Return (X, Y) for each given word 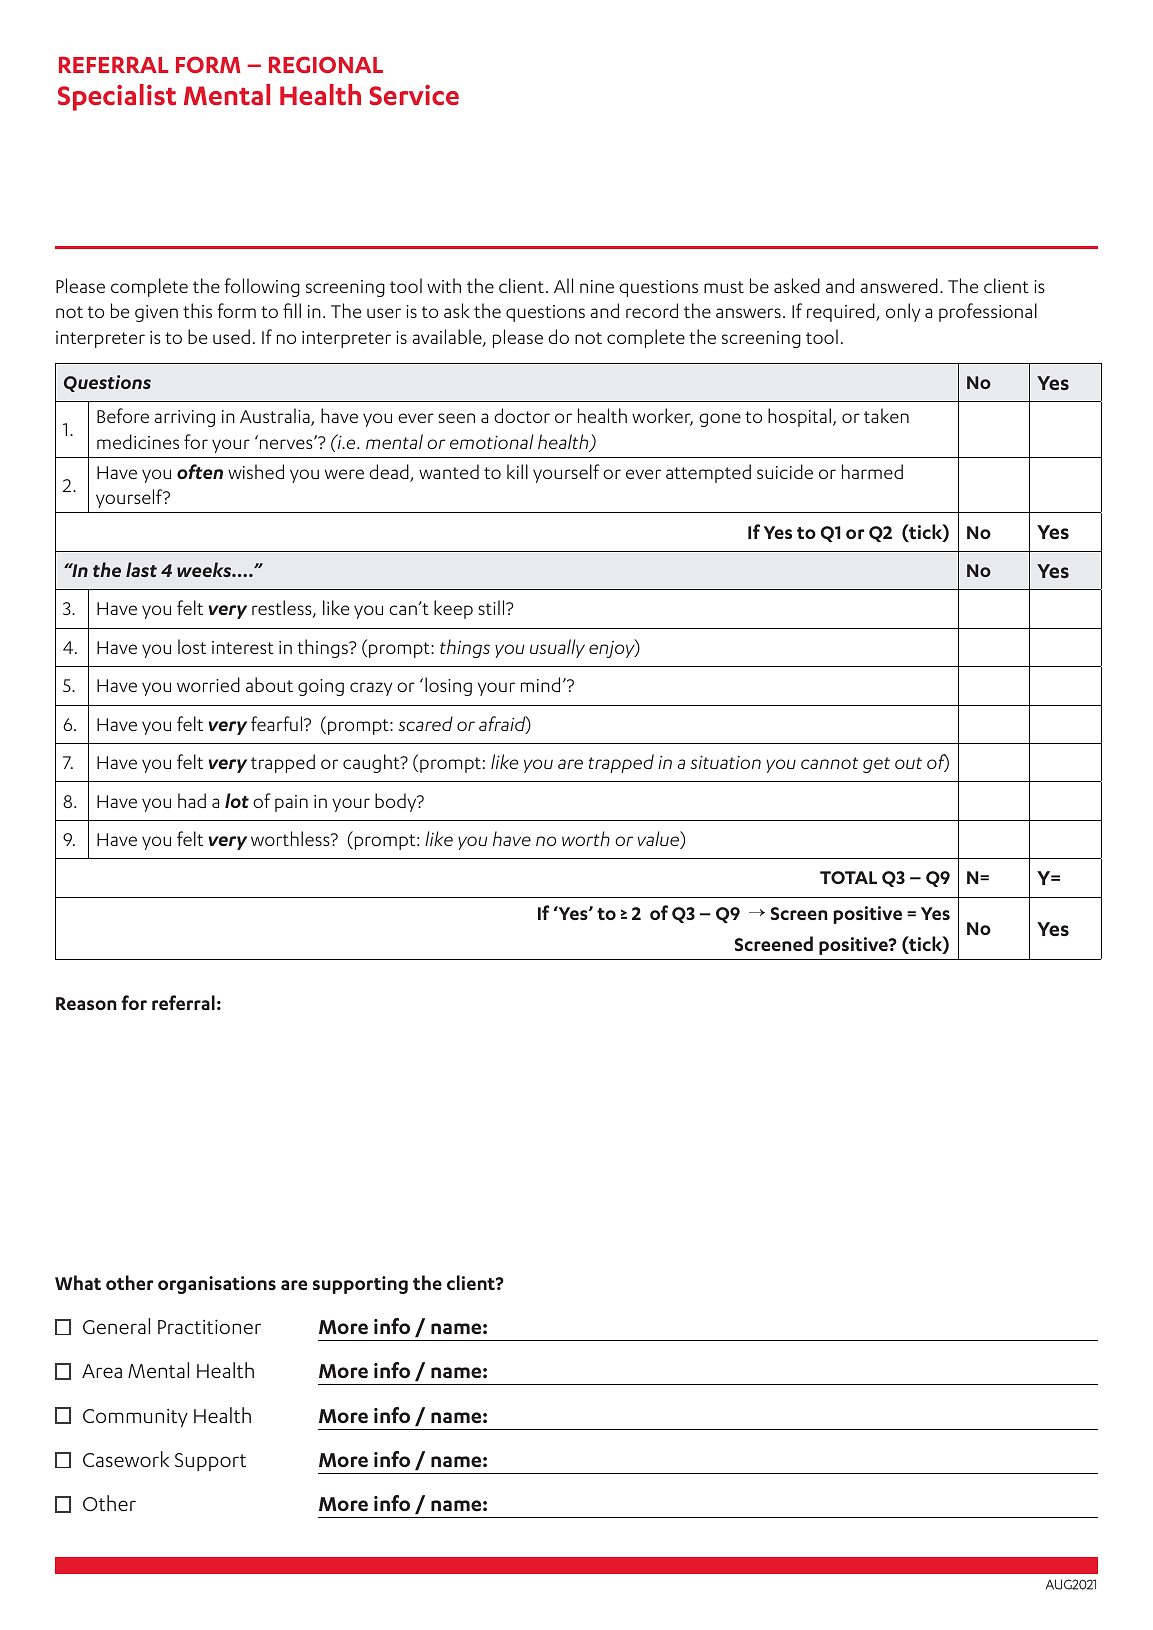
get (876, 765)
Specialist (117, 97)
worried (208, 684)
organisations (217, 1285)
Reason (86, 1003)
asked (797, 285)
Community (135, 1418)
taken (886, 415)
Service (414, 95)
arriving (184, 418)
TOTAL (848, 877)
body (397, 802)
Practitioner (209, 1326)
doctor (522, 415)
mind (540, 684)
